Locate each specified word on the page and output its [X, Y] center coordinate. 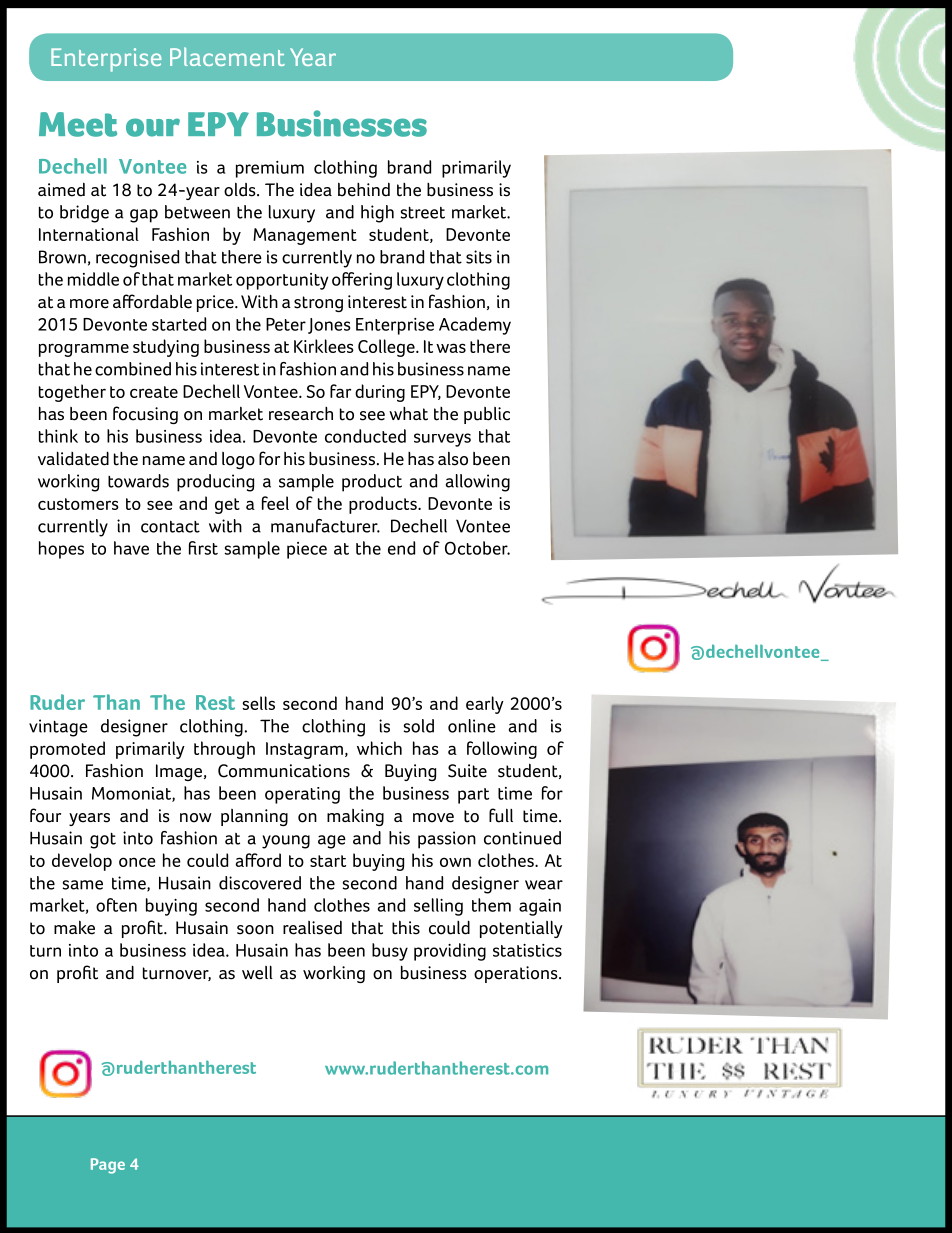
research [301, 414]
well [257, 972]
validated [73, 458]
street [423, 212]
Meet [78, 124]
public [487, 415]
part [473, 796]
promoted [67, 750]
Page [108, 1166]
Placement [227, 56]
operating [302, 795]
